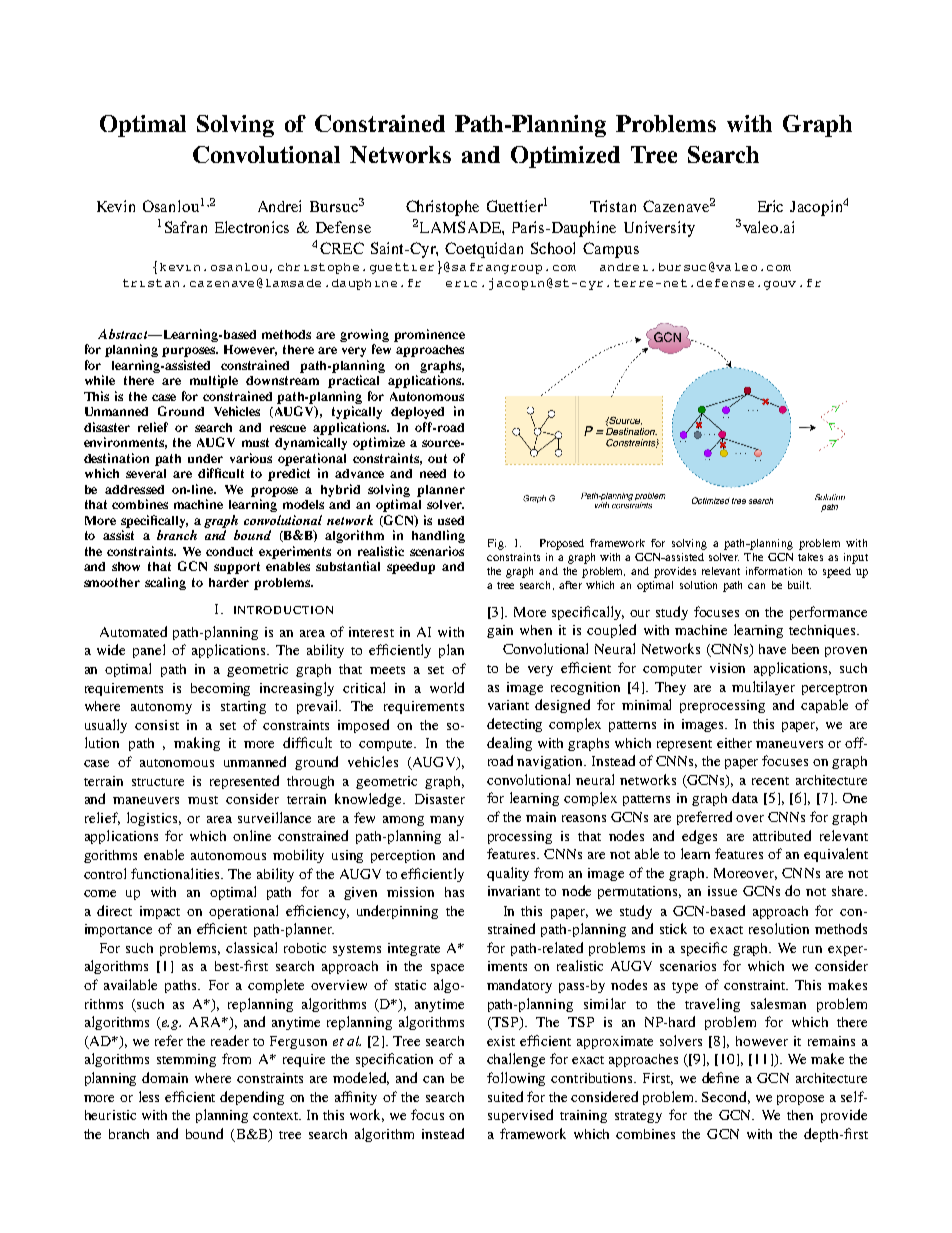 The height and width of the screenshot is (1233, 952). I want to click on Electronics, so click(252, 227).
